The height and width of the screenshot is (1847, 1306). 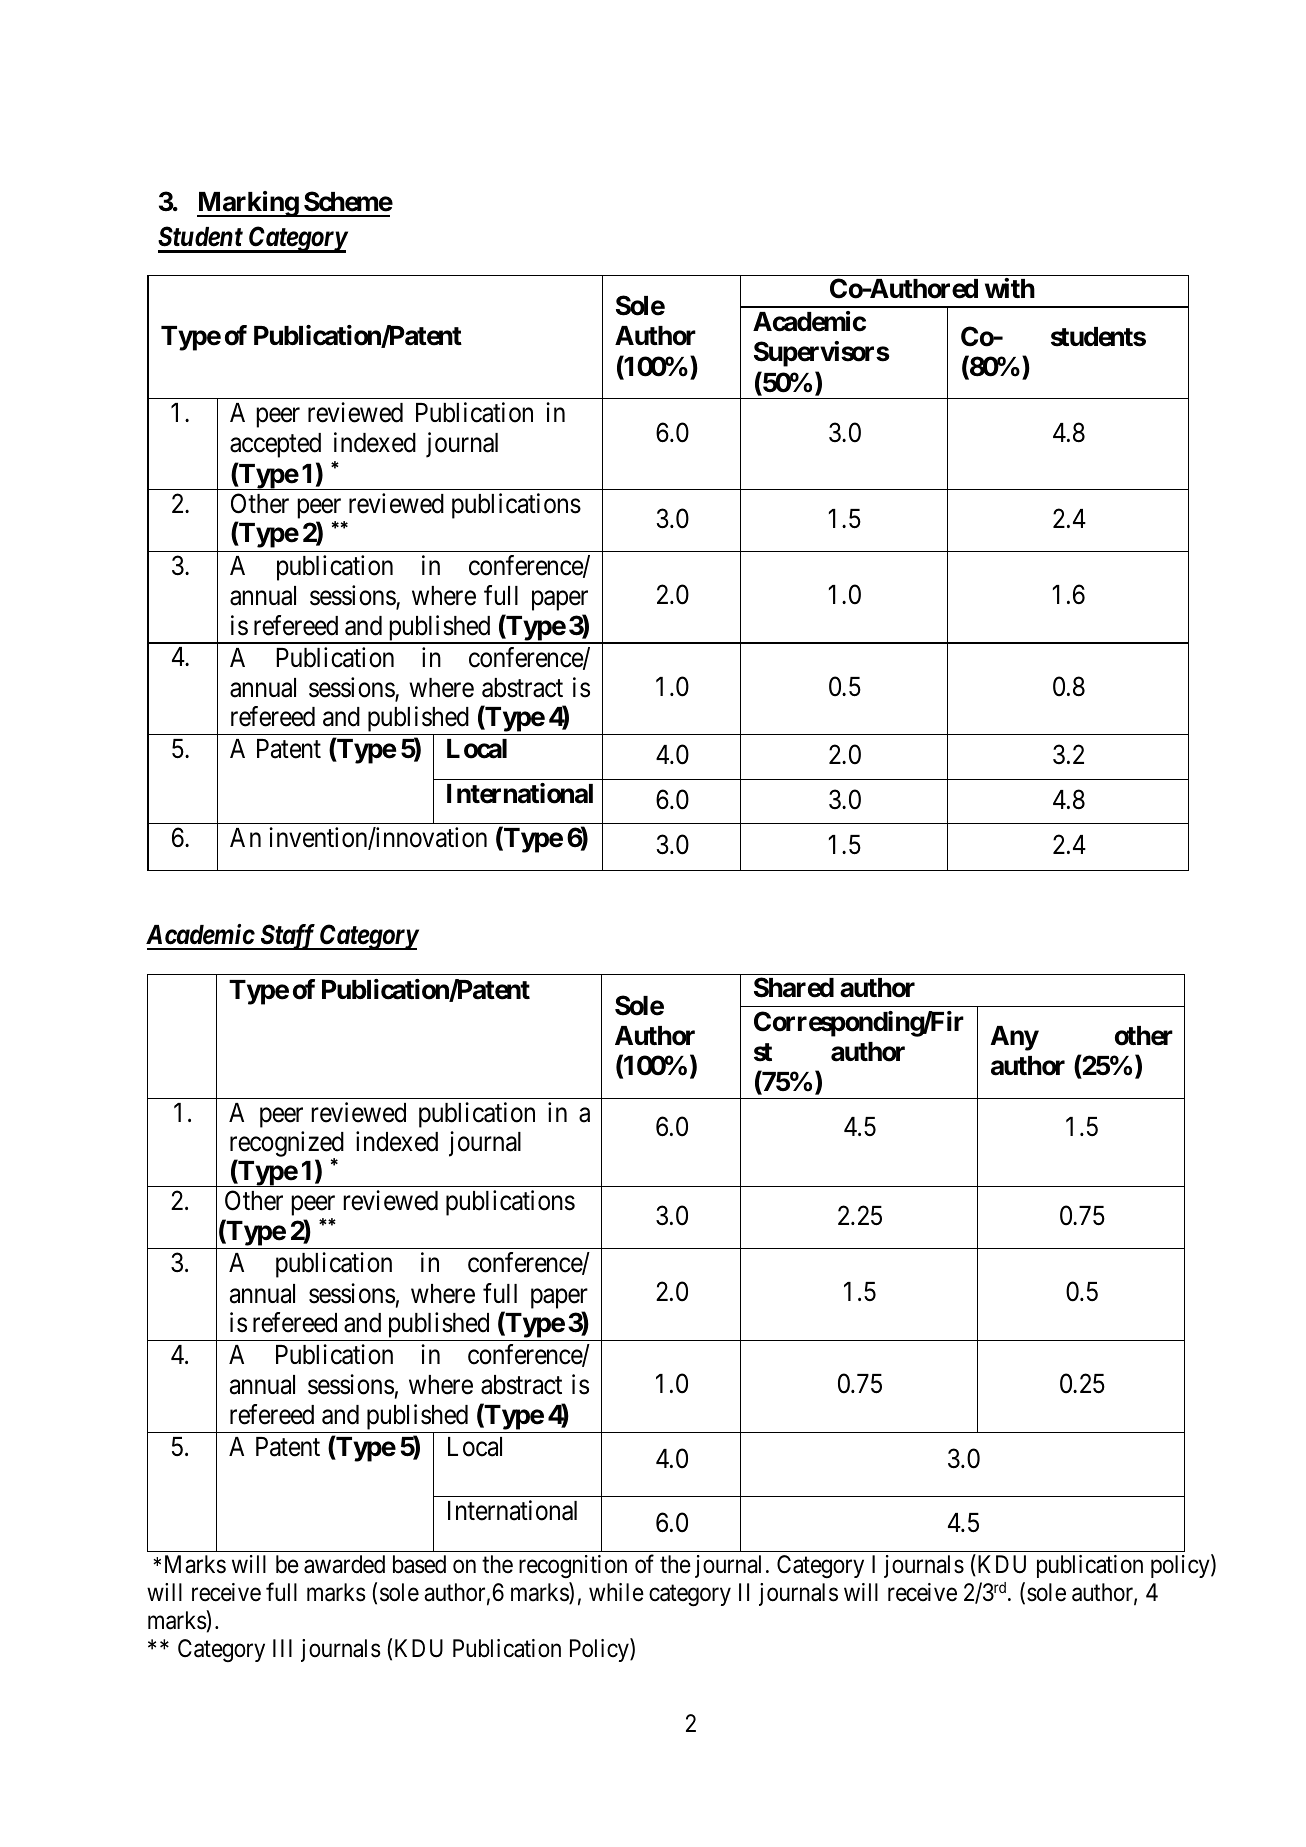 What do you see at coordinates (616, 1592) in the screenshot?
I see `while` at bounding box center [616, 1592].
